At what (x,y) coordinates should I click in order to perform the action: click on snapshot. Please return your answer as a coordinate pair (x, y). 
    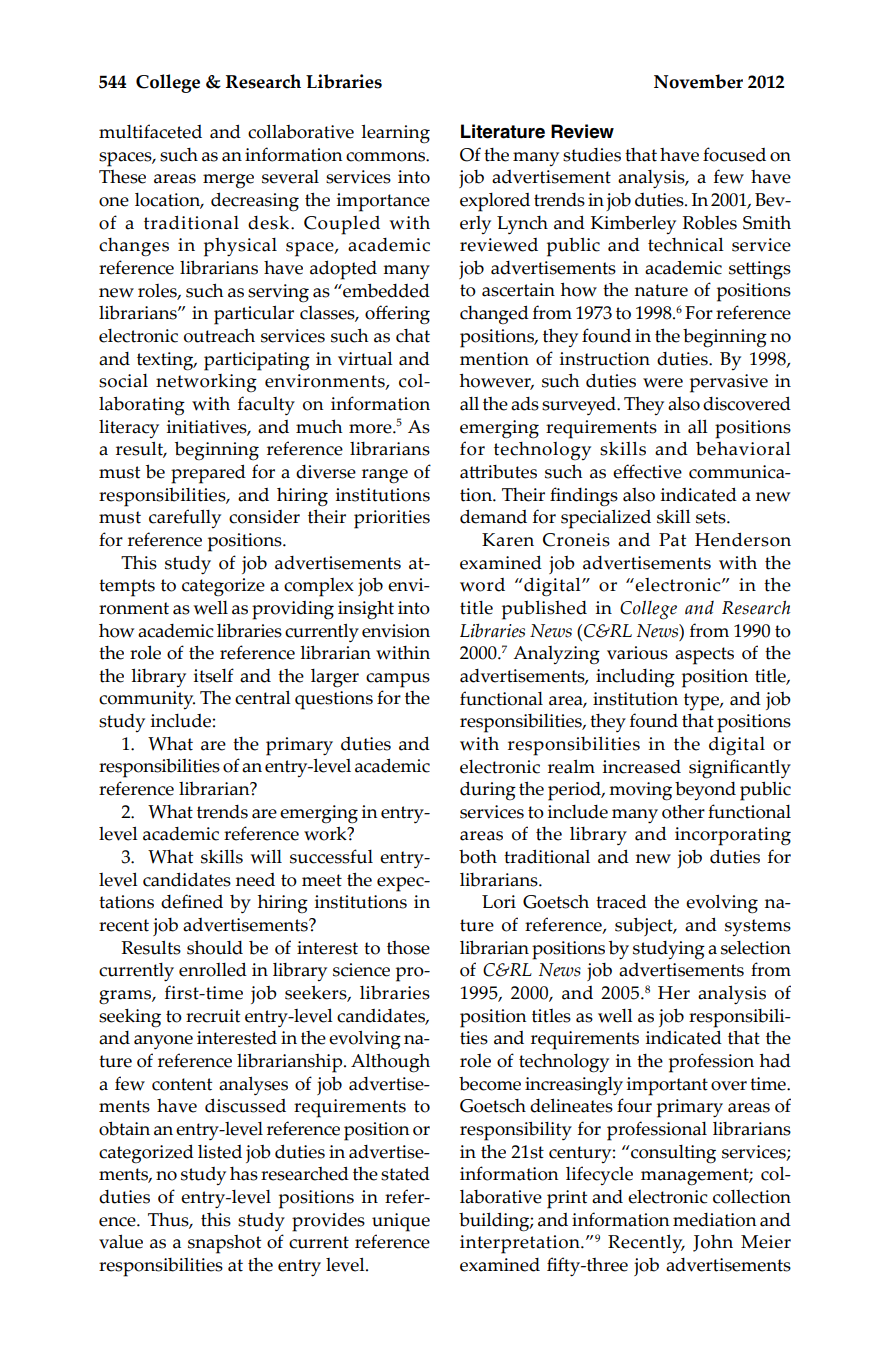
    Looking at the image, I should click on (224, 1244).
